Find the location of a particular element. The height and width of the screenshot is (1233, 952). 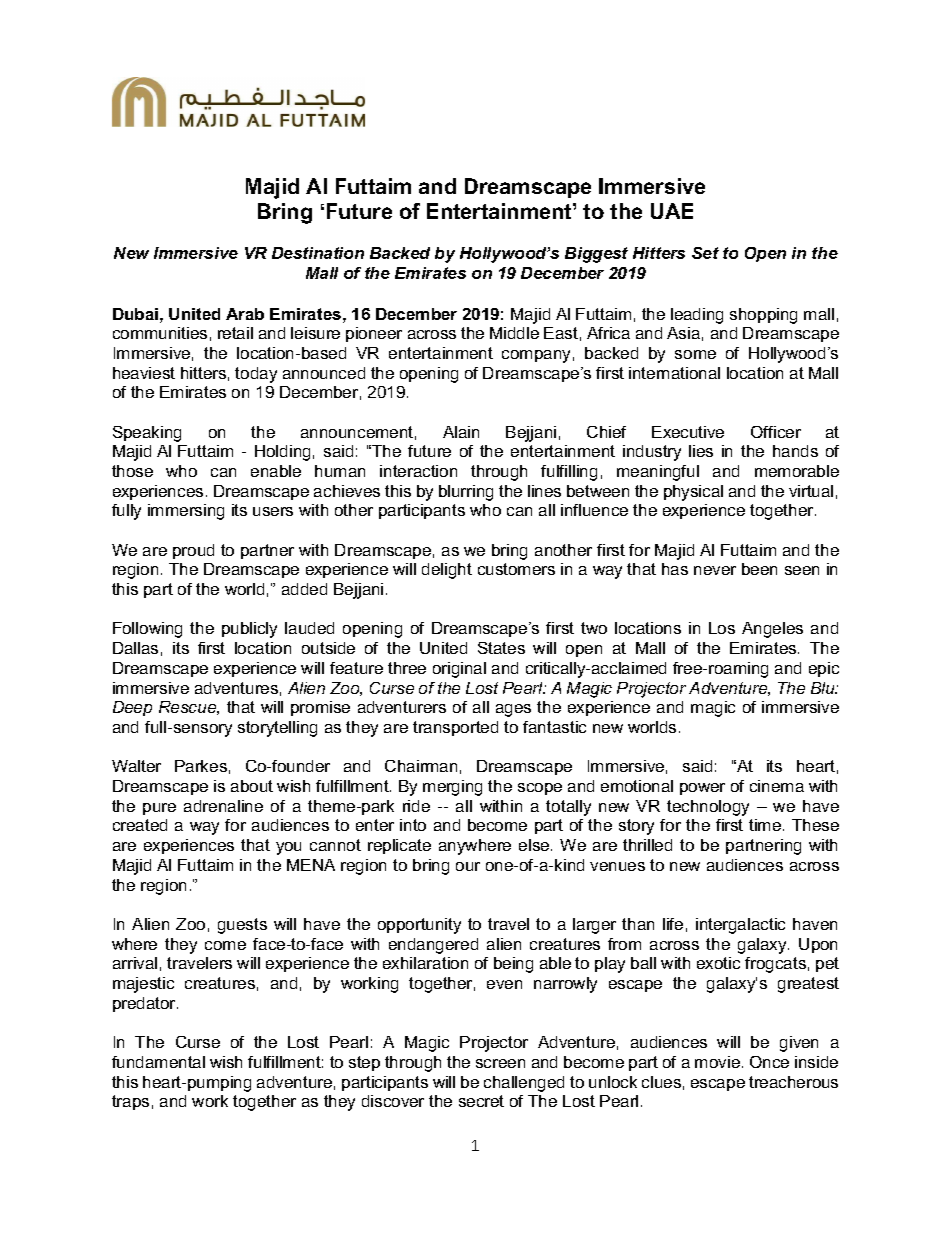

been is located at coordinates (759, 569).
